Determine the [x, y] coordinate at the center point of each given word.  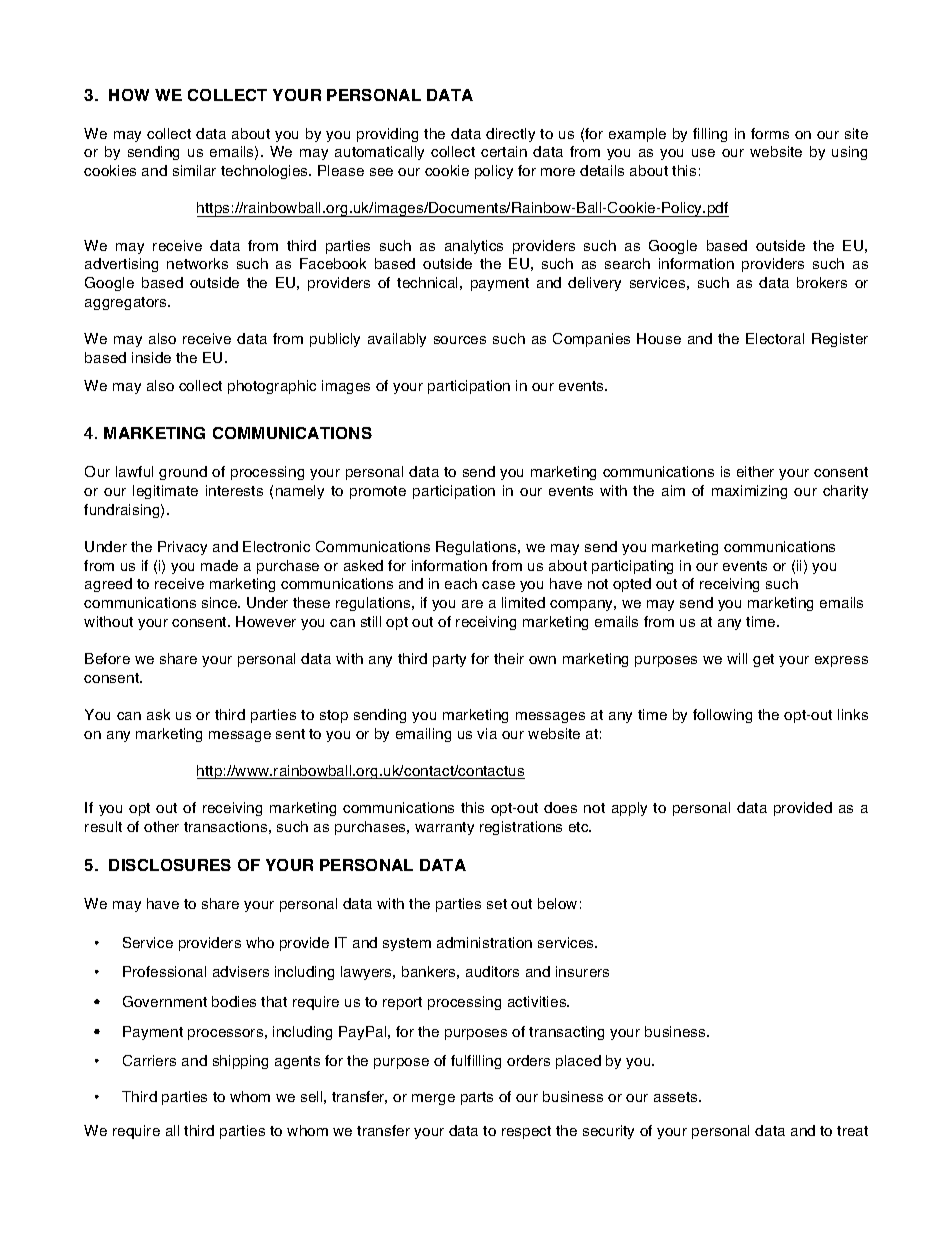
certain [504, 151]
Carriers [149, 1060]
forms [770, 133]
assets [677, 1097]
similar [194, 170]
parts [477, 1098]
